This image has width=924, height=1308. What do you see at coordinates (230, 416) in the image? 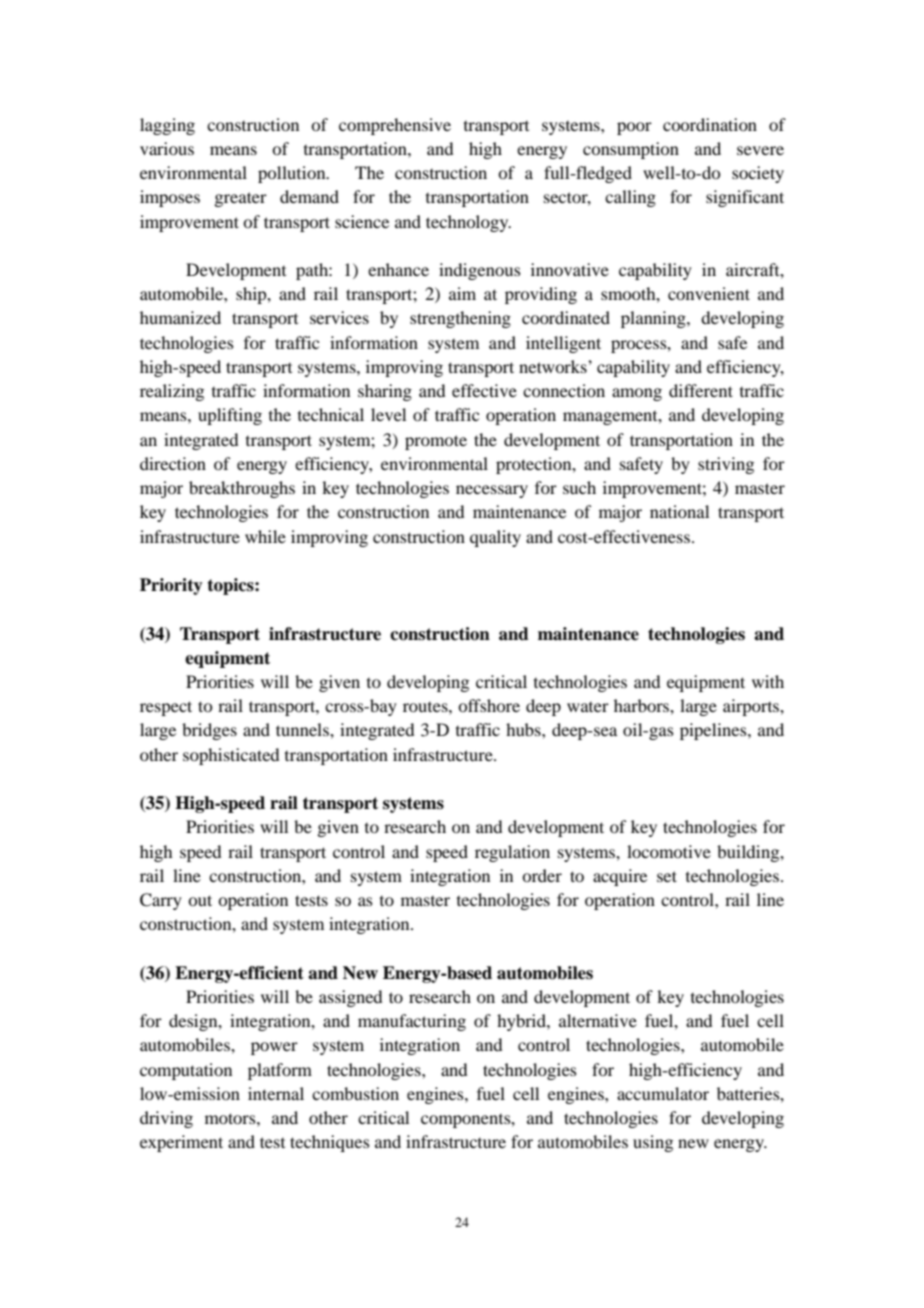
I see `uplifting` at bounding box center [230, 416].
